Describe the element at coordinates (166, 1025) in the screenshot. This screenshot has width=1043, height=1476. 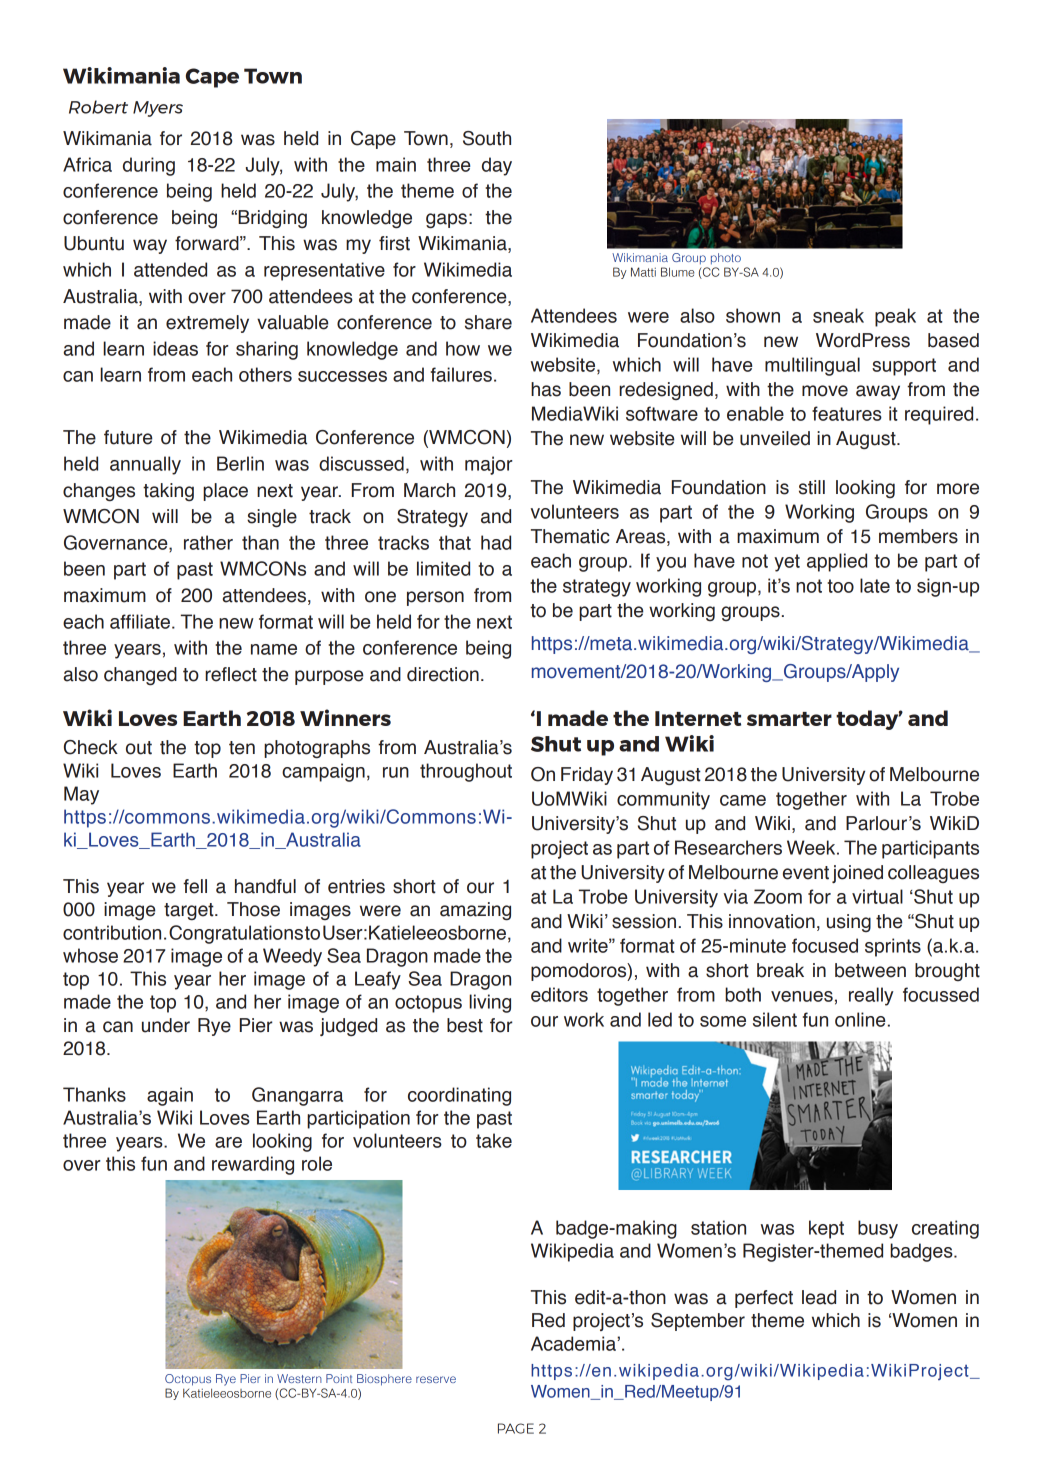
I see `under` at that location.
